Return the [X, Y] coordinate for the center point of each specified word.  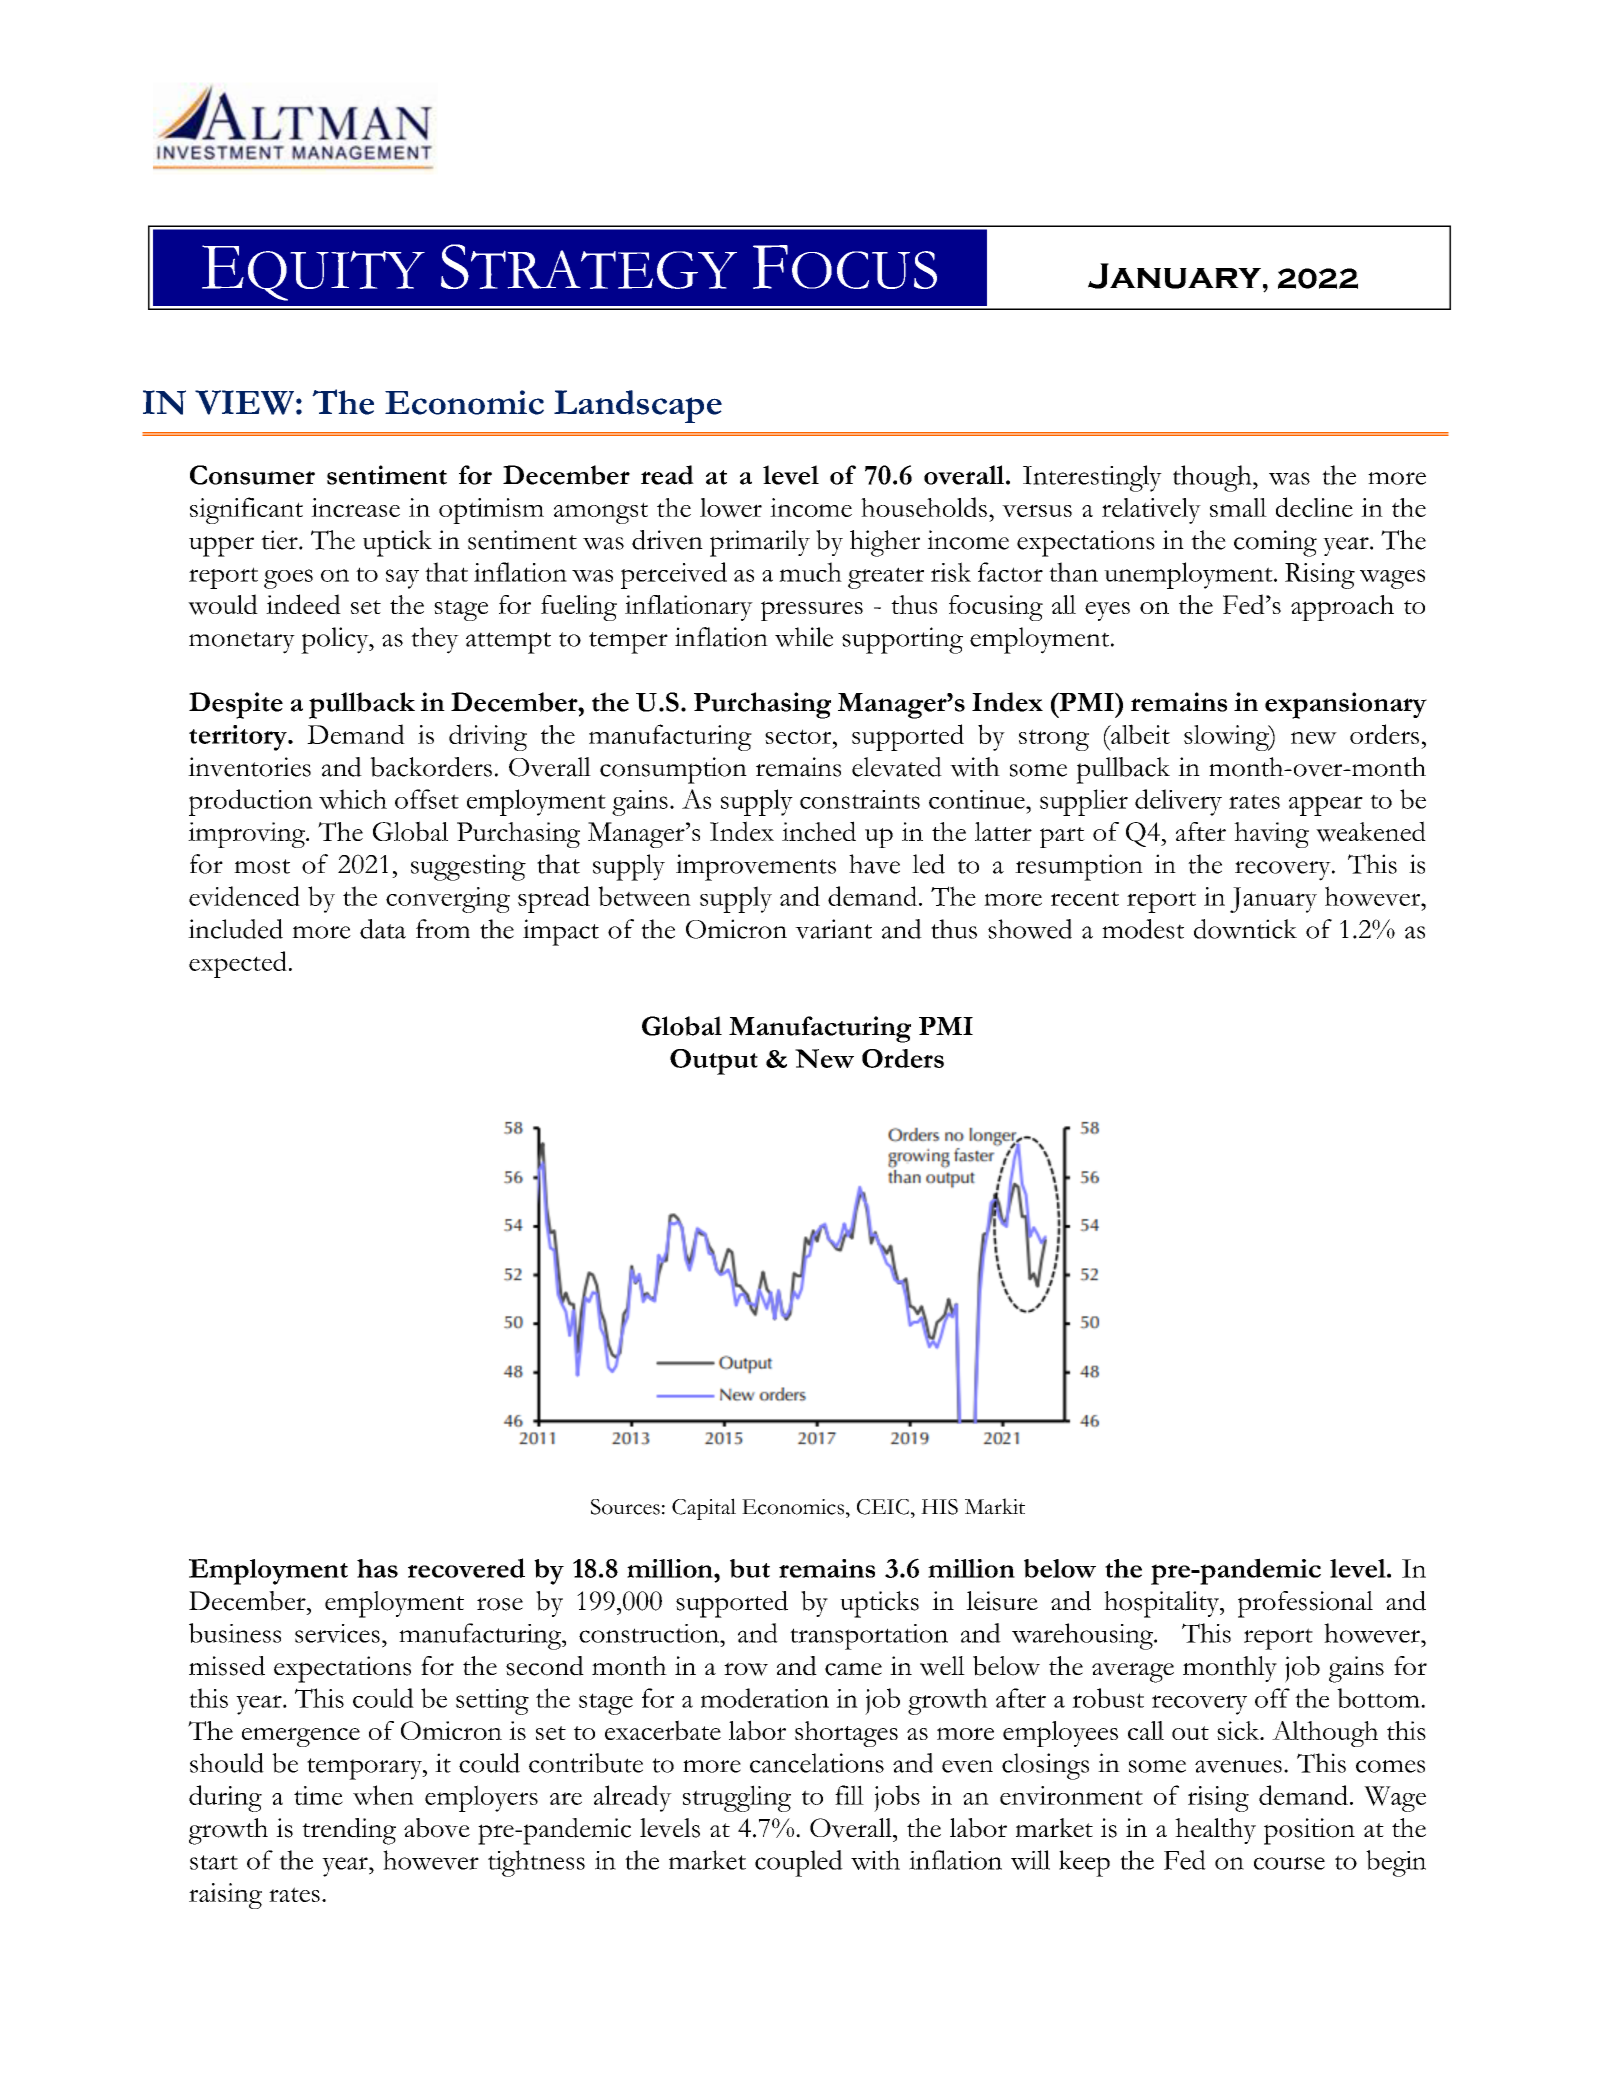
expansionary [1346, 705]
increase [355, 507]
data [383, 929]
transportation [869, 1637]
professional [1305, 1604]
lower [731, 508]
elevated [897, 767]
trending [349, 1831]
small [1238, 507]
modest [1143, 929]
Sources [625, 1507]
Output [714, 1062]
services [337, 1633]
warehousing [1083, 1636]
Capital [704, 1509]
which [353, 799]
